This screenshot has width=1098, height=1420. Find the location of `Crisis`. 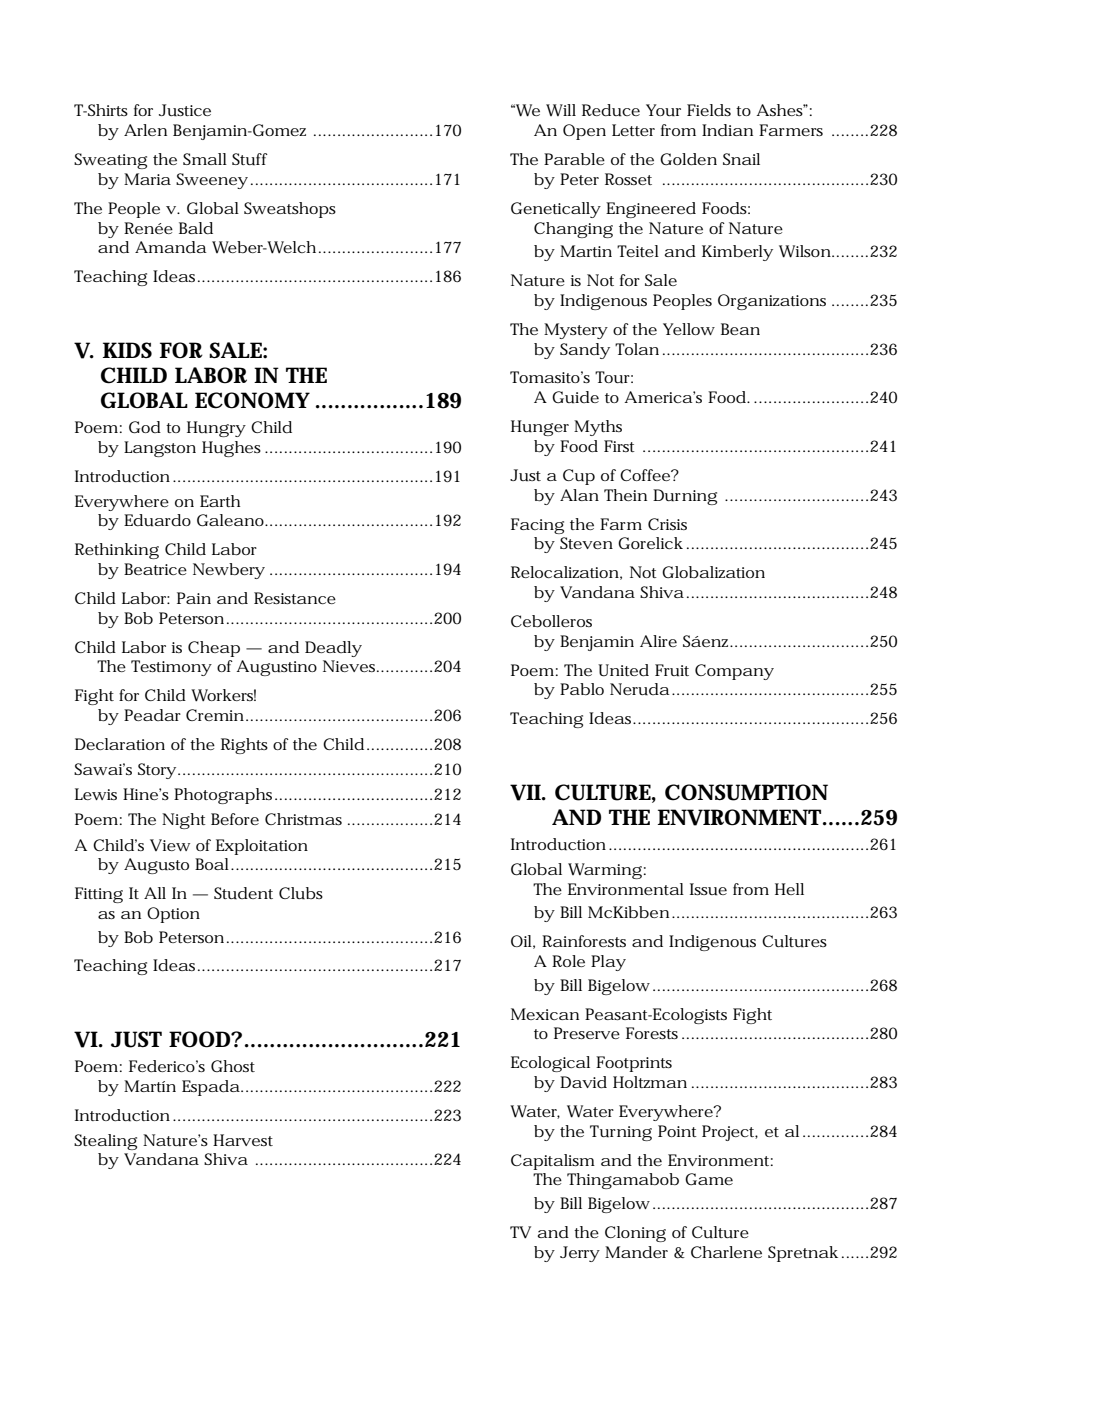

Crisis is located at coordinates (667, 524).
